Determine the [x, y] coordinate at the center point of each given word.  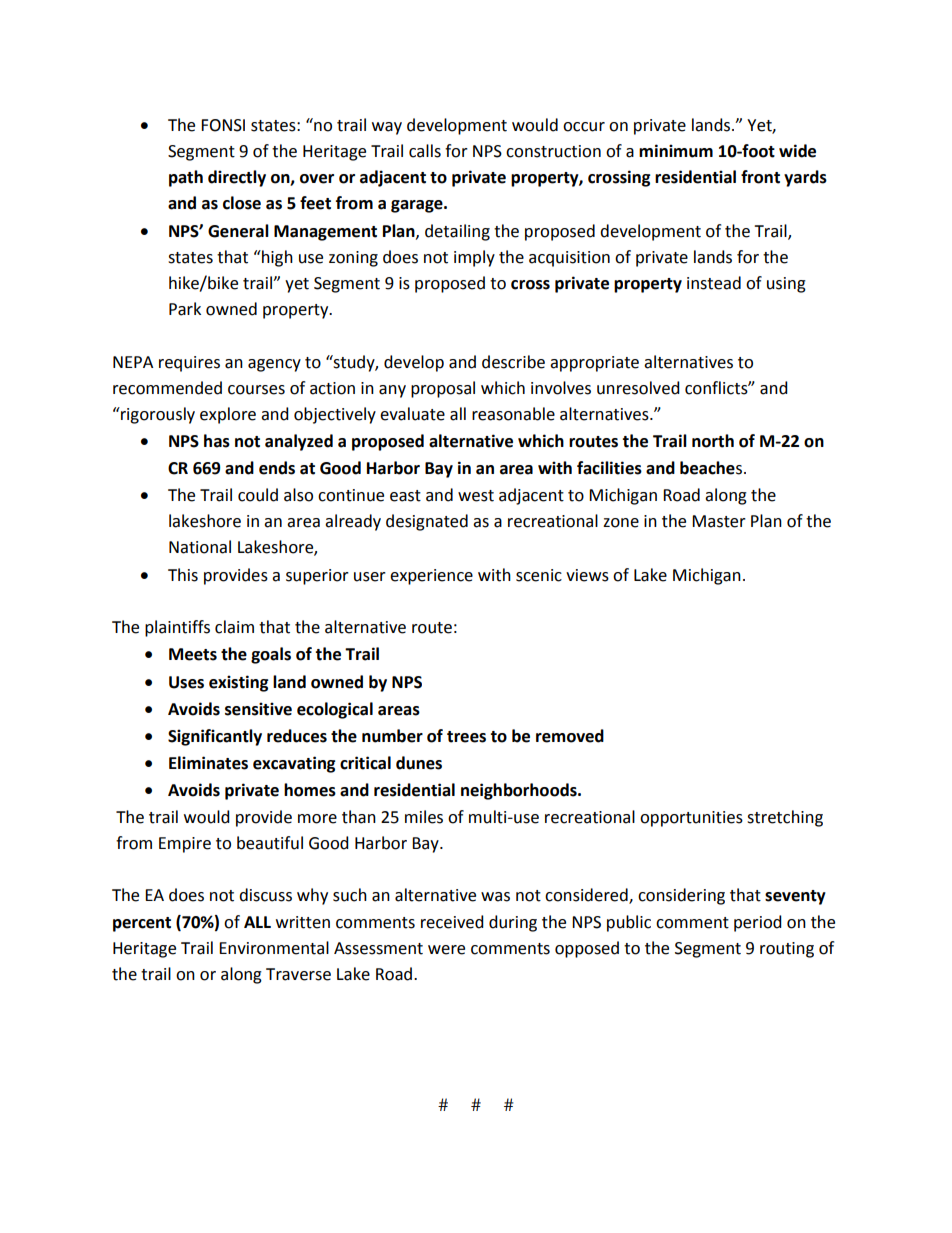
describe [513, 362]
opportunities [691, 819]
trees [466, 737]
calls [425, 151]
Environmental [274, 948]
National [200, 547]
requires [189, 364]
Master [719, 521]
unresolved [638, 388]
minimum [676, 151]
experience [431, 577]
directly [237, 178]
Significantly [215, 737]
